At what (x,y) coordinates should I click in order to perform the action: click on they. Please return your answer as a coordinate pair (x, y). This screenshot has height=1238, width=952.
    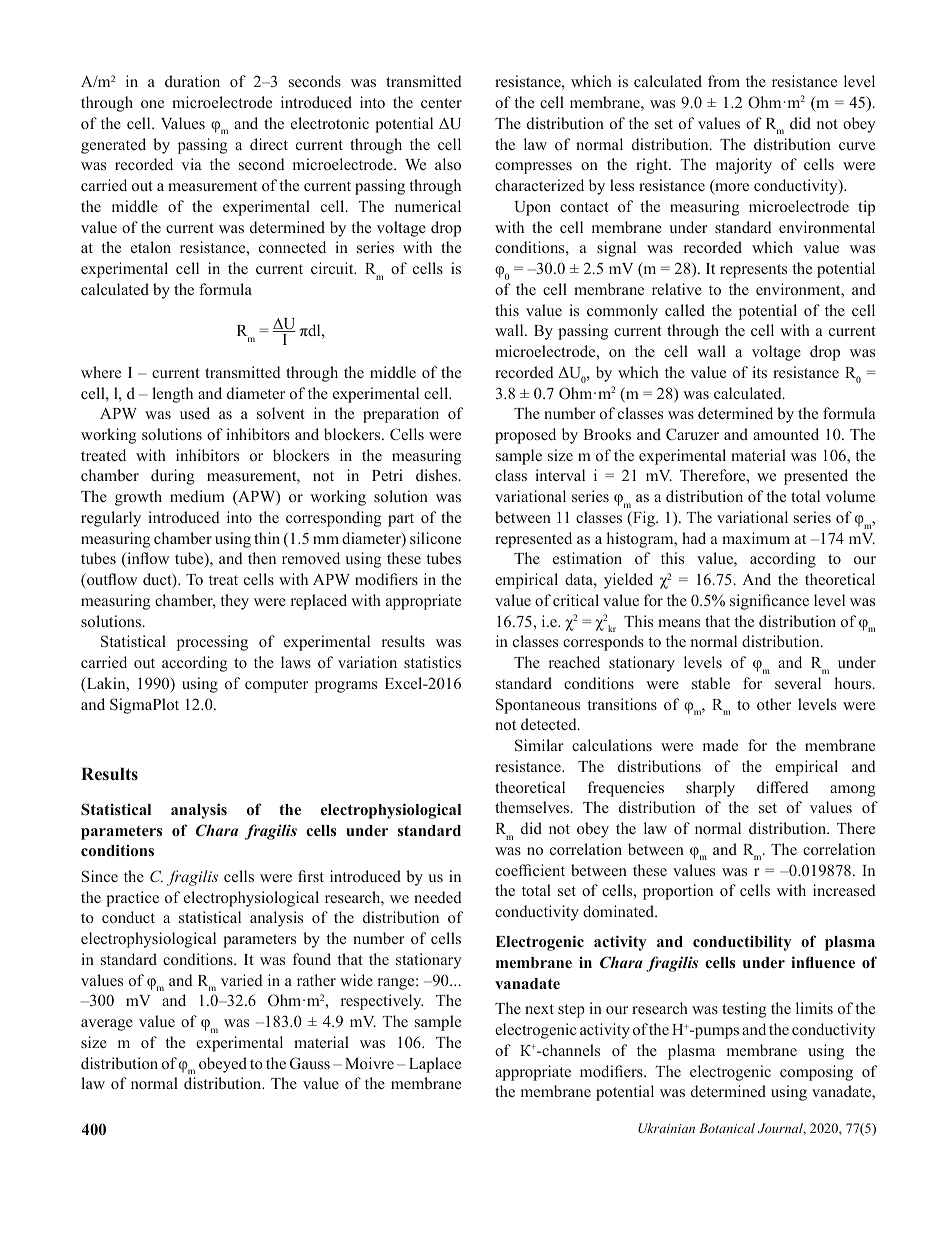
    Looking at the image, I should click on (234, 602).
